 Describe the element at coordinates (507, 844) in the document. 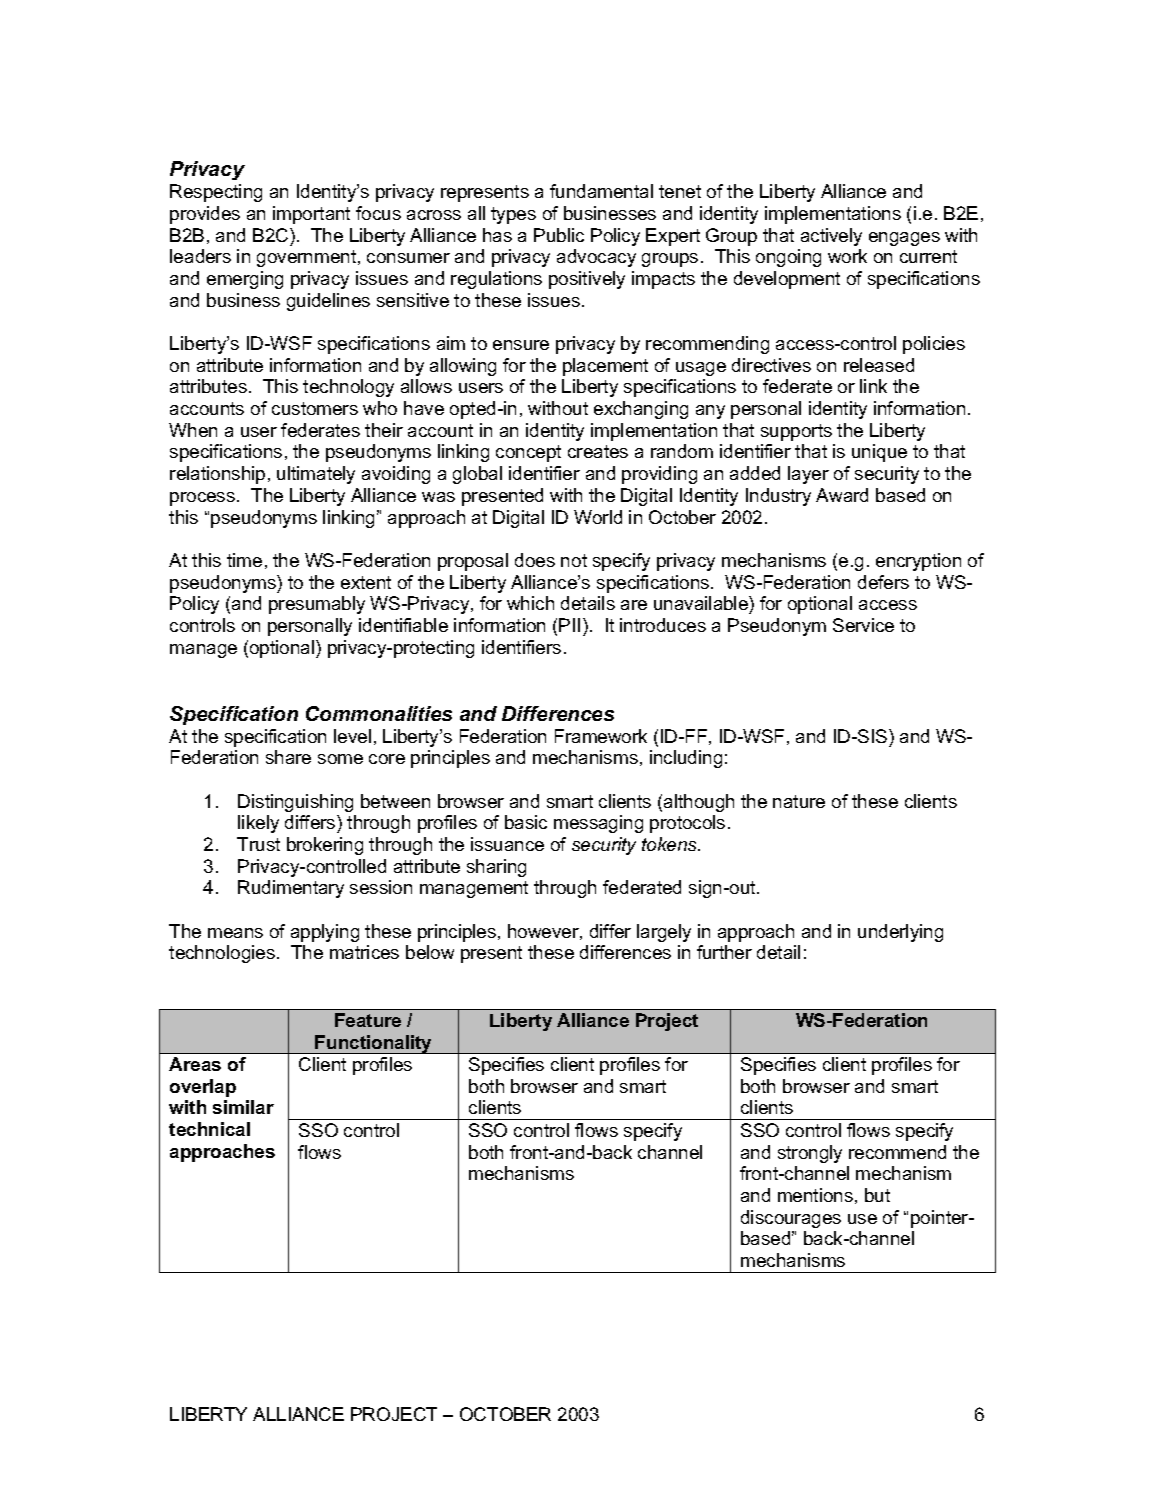

I see `issuance` at that location.
